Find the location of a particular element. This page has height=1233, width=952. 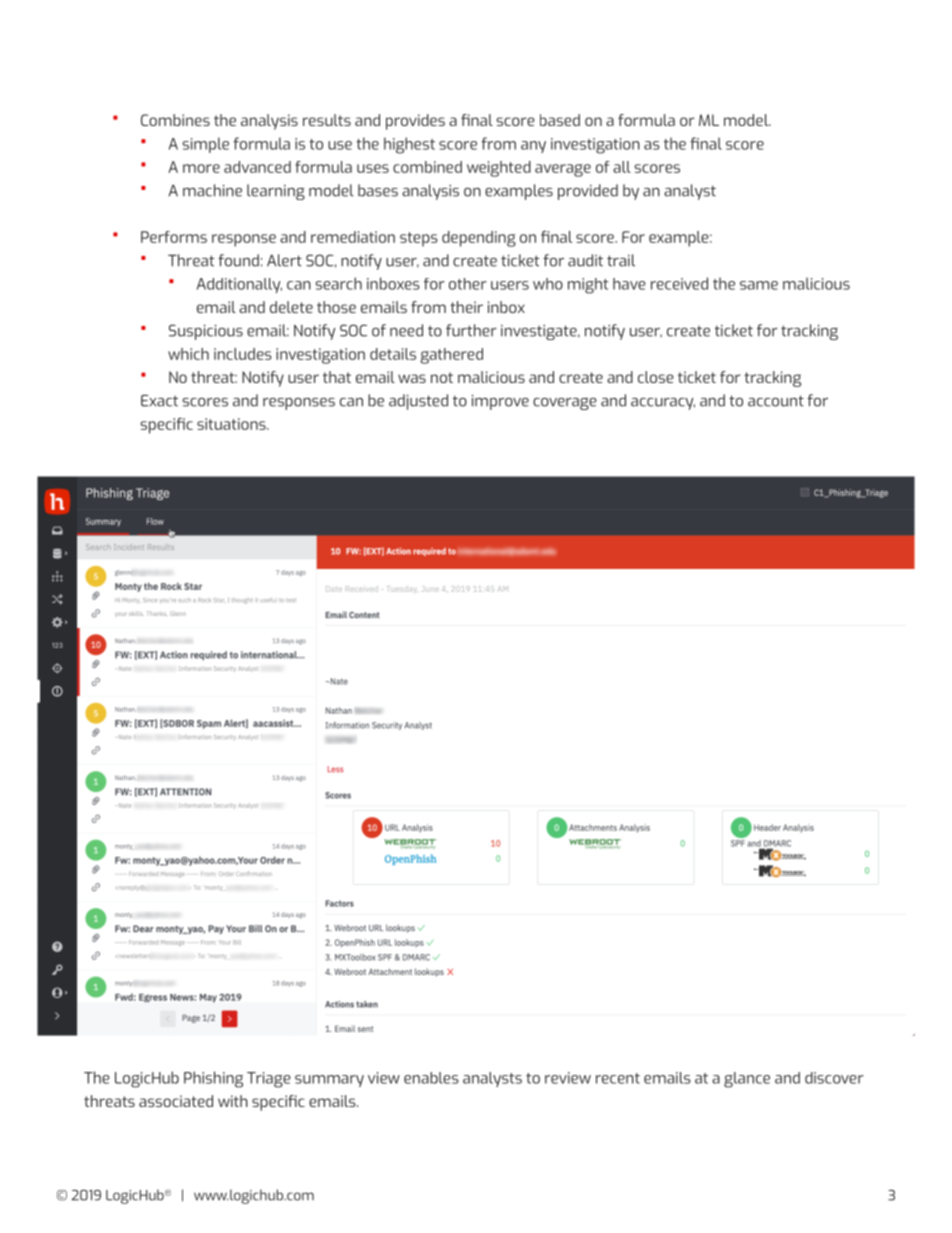

weighted is located at coordinates (499, 169).
